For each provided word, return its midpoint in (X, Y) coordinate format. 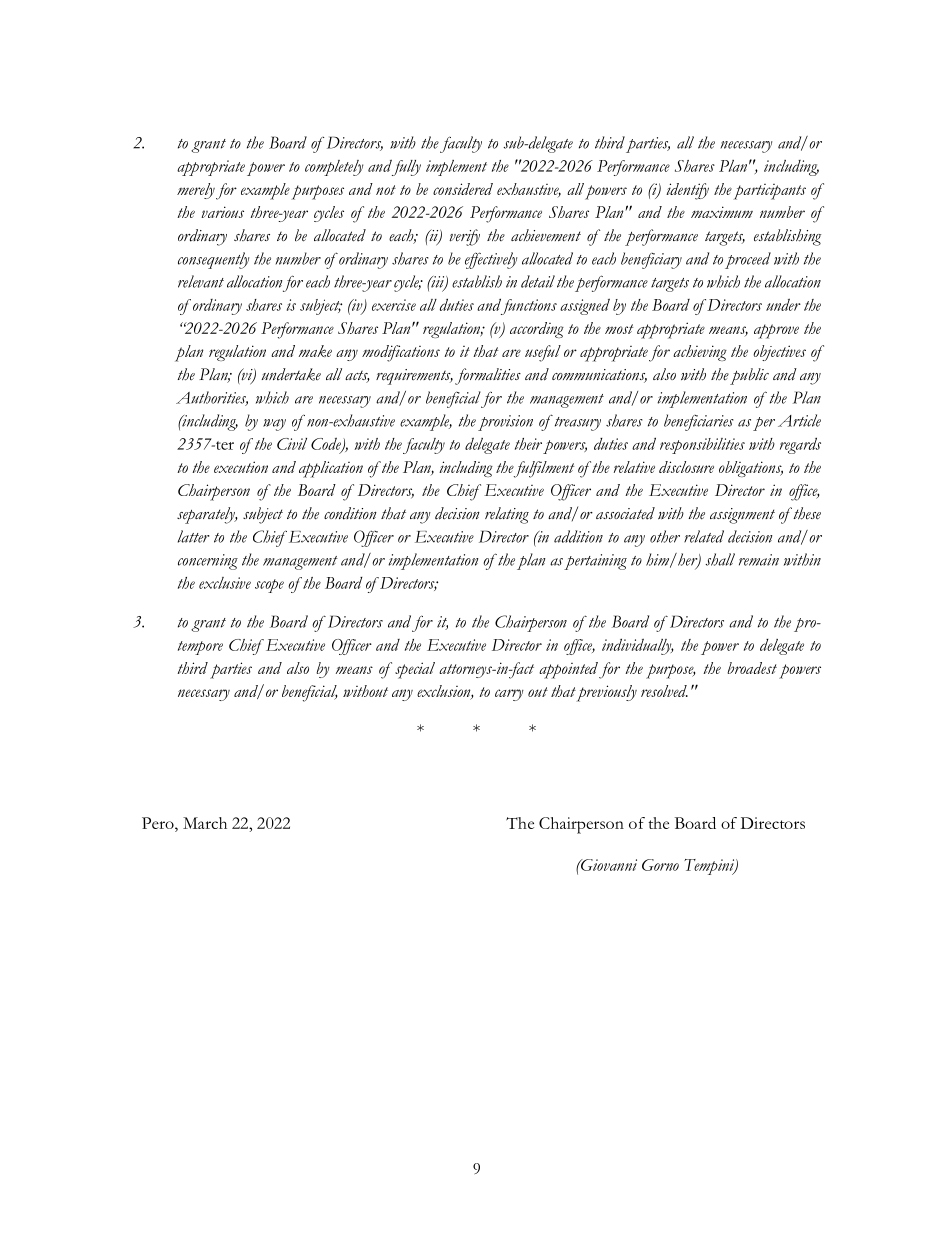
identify (687, 191)
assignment (742, 516)
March (205, 823)
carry (509, 695)
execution (241, 467)
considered (463, 189)
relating (507, 515)
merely (196, 191)
